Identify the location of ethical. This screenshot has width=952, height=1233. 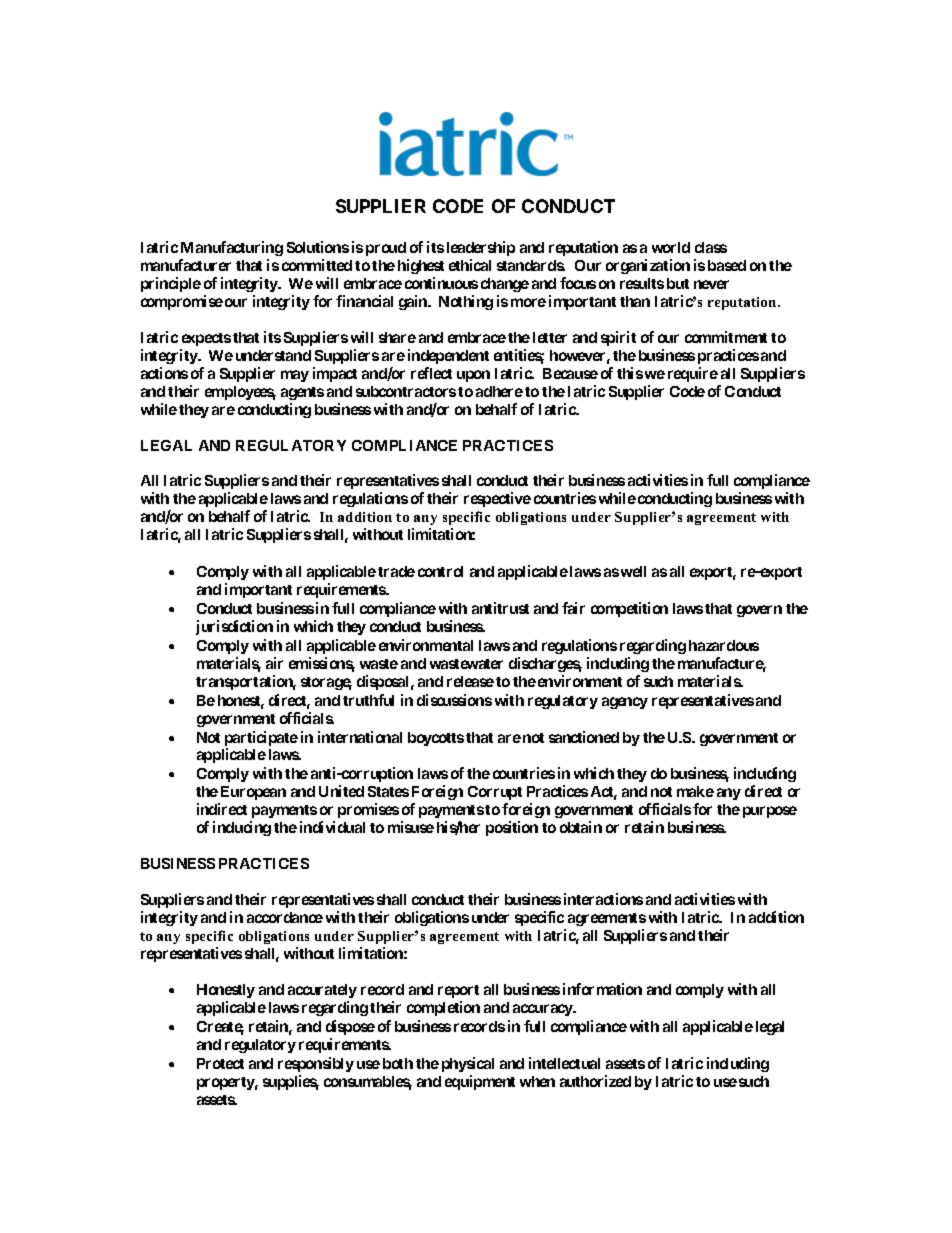
(470, 265).
